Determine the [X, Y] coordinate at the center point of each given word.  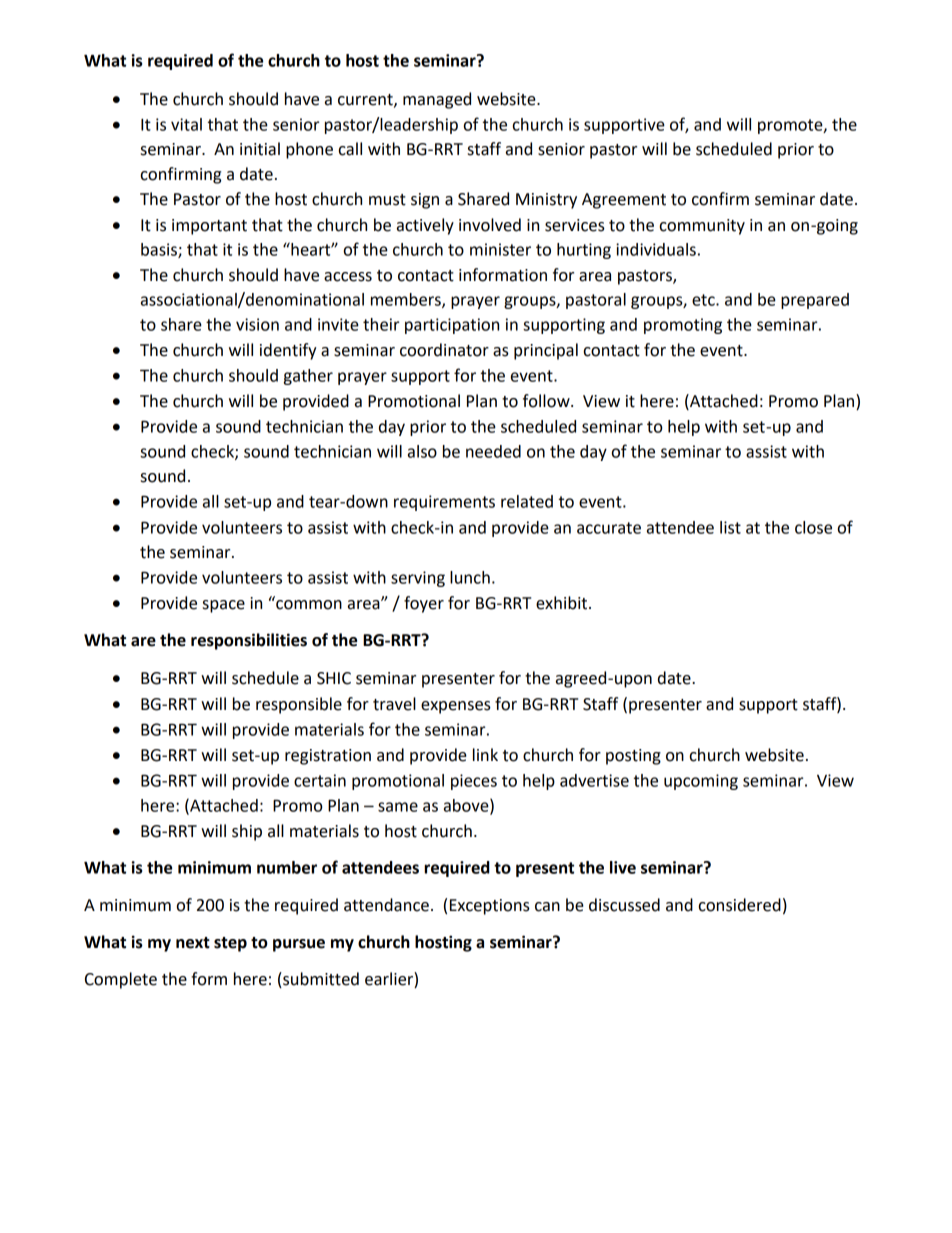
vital [186, 124]
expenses [456, 707]
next [193, 943]
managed [437, 100]
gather [308, 377]
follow [547, 401]
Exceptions [490, 907]
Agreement [624, 201]
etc [704, 300]
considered [740, 905]
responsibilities [249, 641]
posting [633, 757]
